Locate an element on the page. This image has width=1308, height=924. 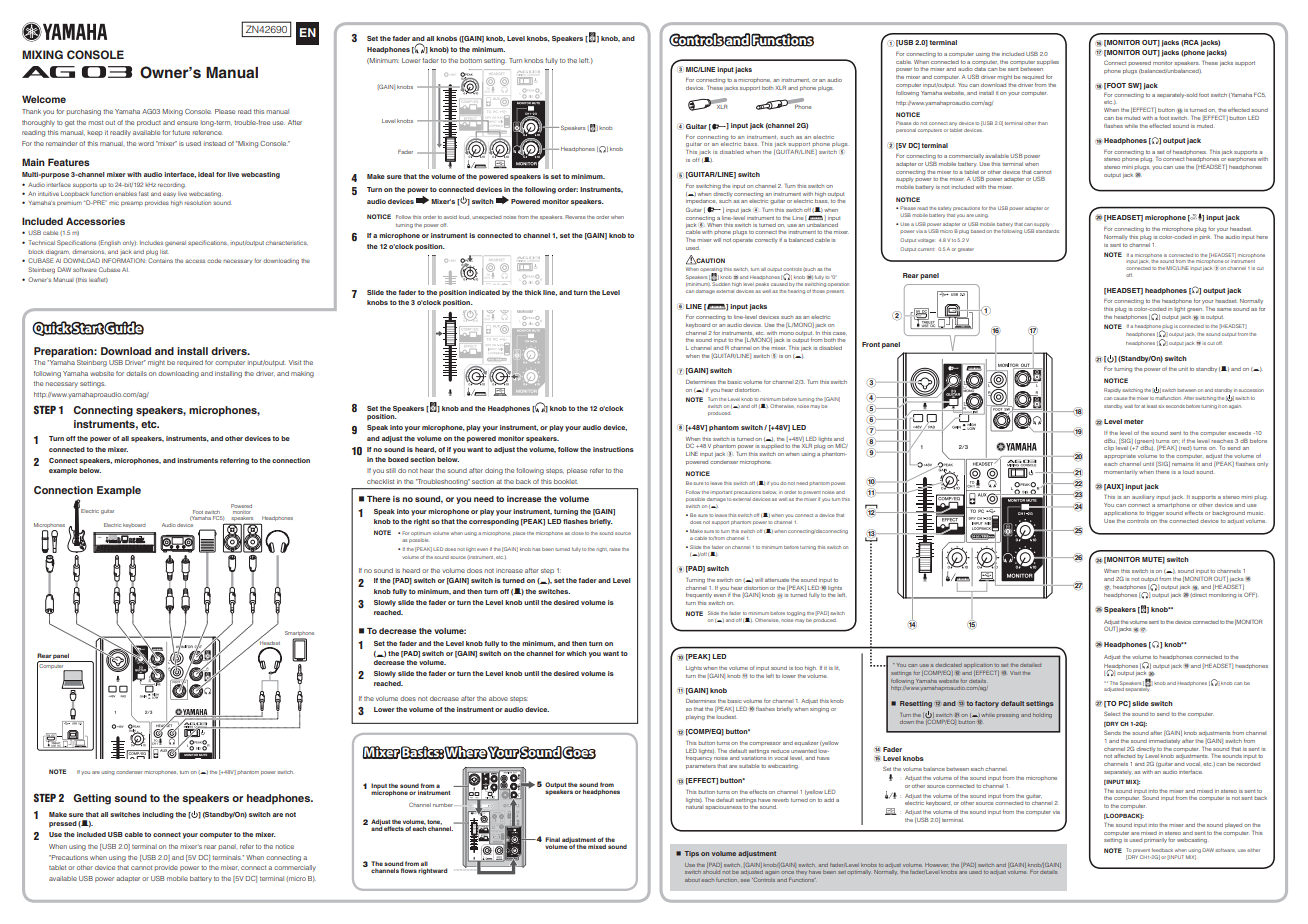
still is located at coordinates (391, 470).
